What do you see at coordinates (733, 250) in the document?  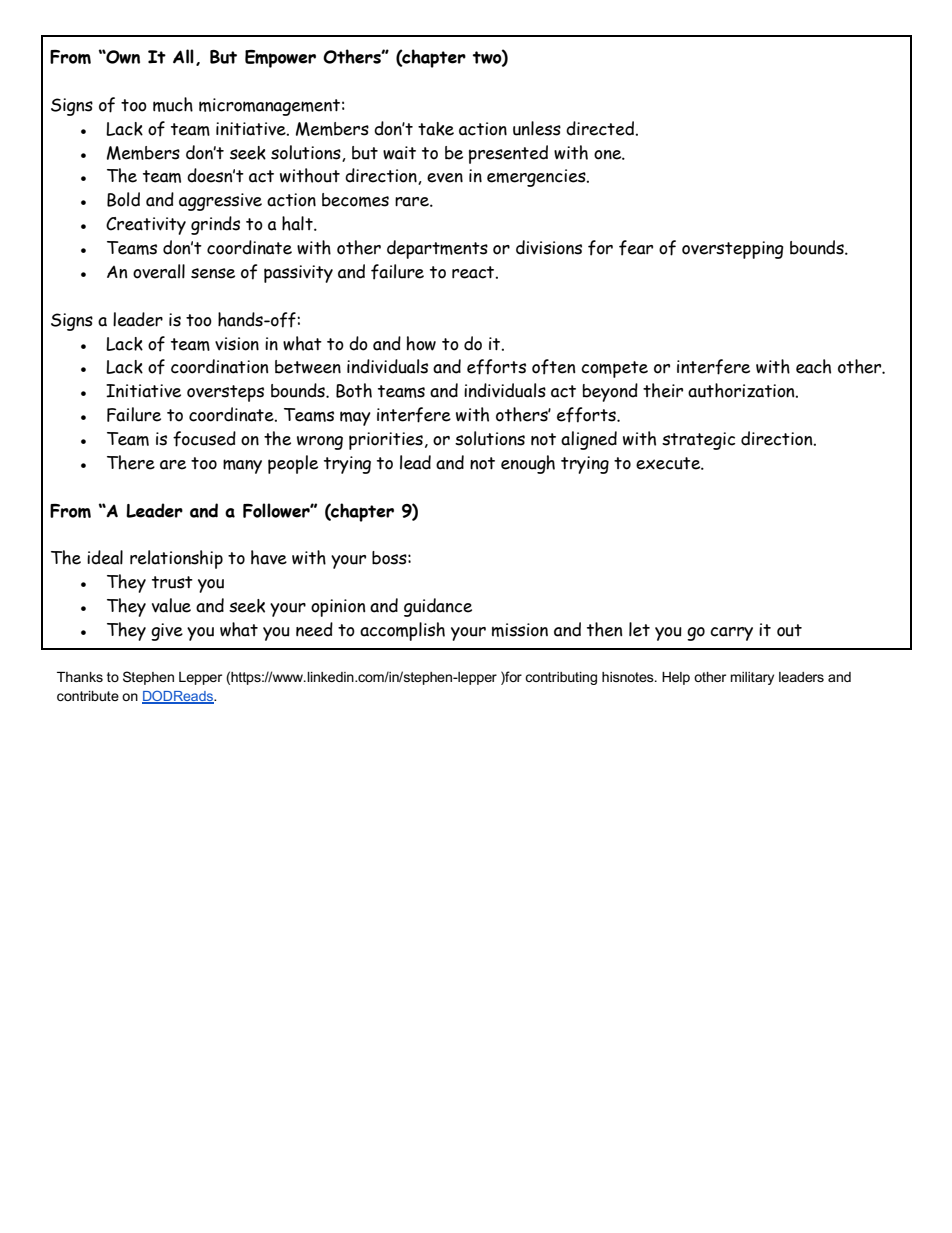 I see `overstepping` at bounding box center [733, 250].
